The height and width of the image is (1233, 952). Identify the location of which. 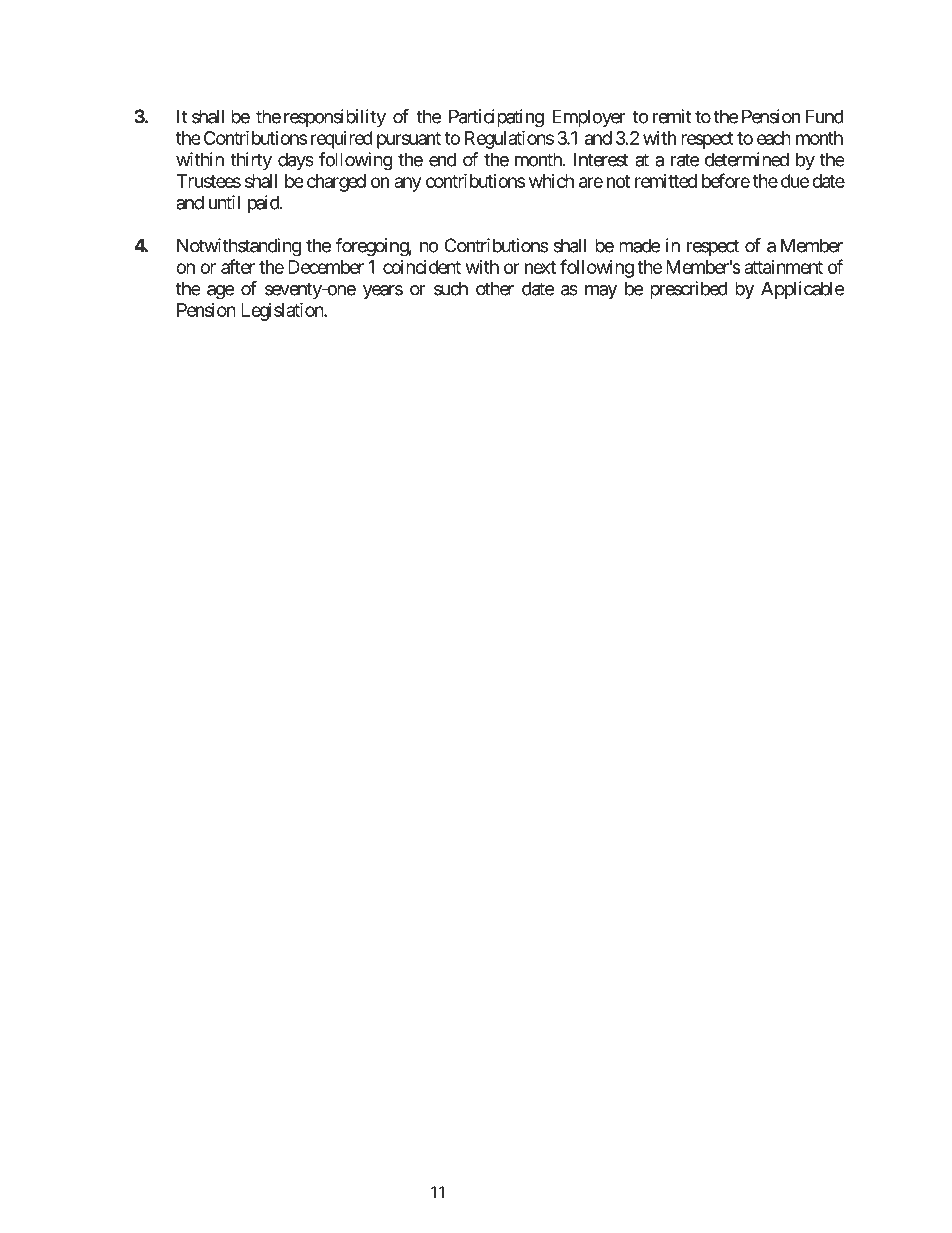
(551, 181).
